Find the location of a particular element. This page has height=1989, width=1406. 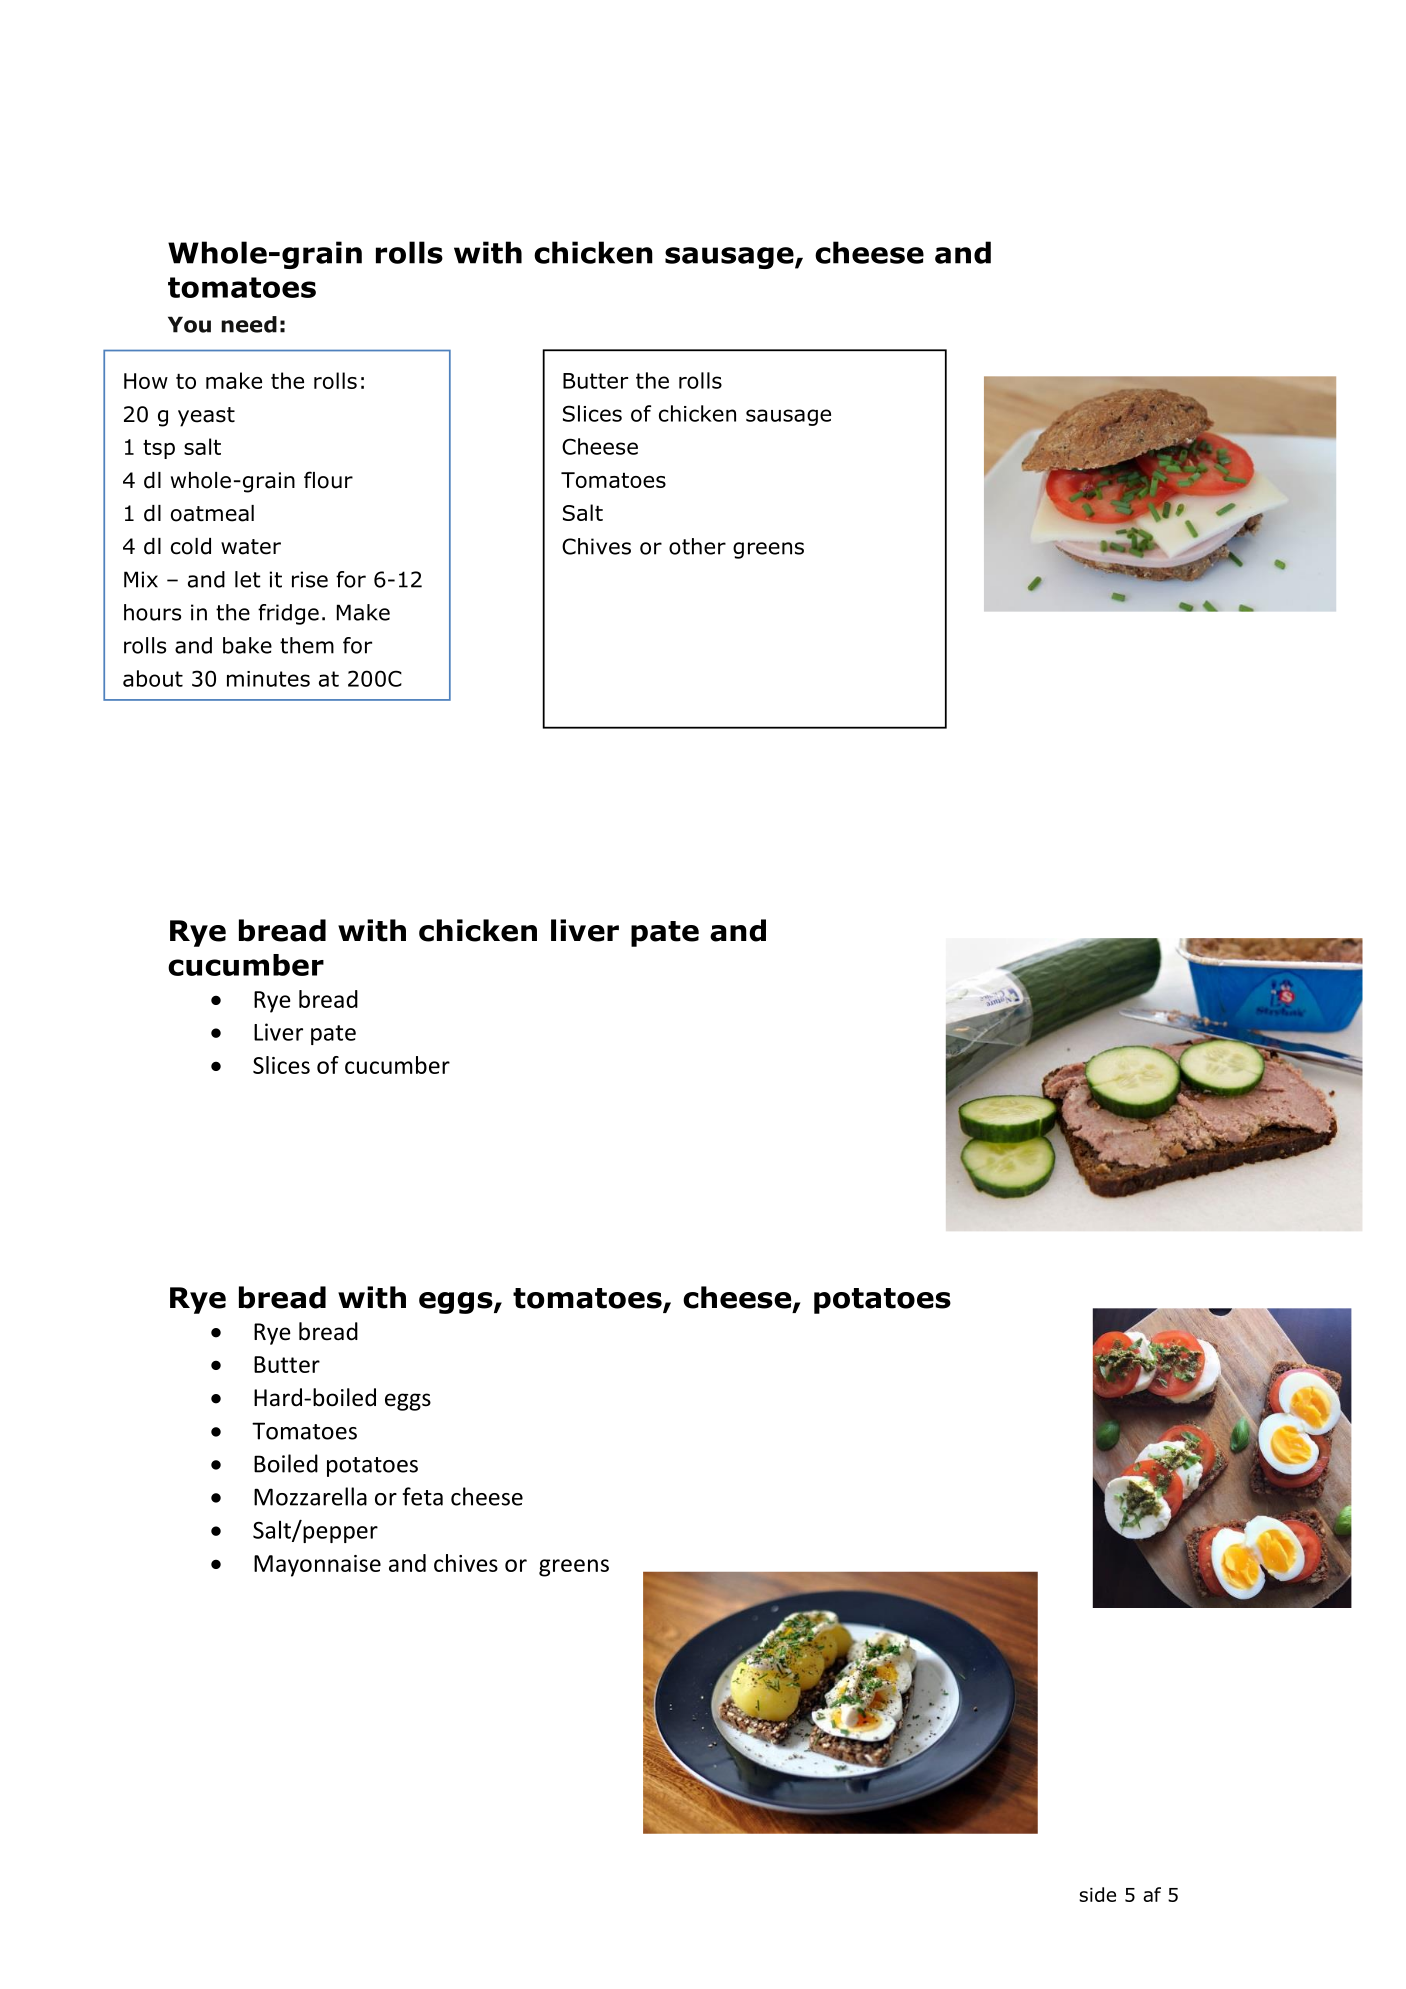

side is located at coordinates (1097, 1894).
